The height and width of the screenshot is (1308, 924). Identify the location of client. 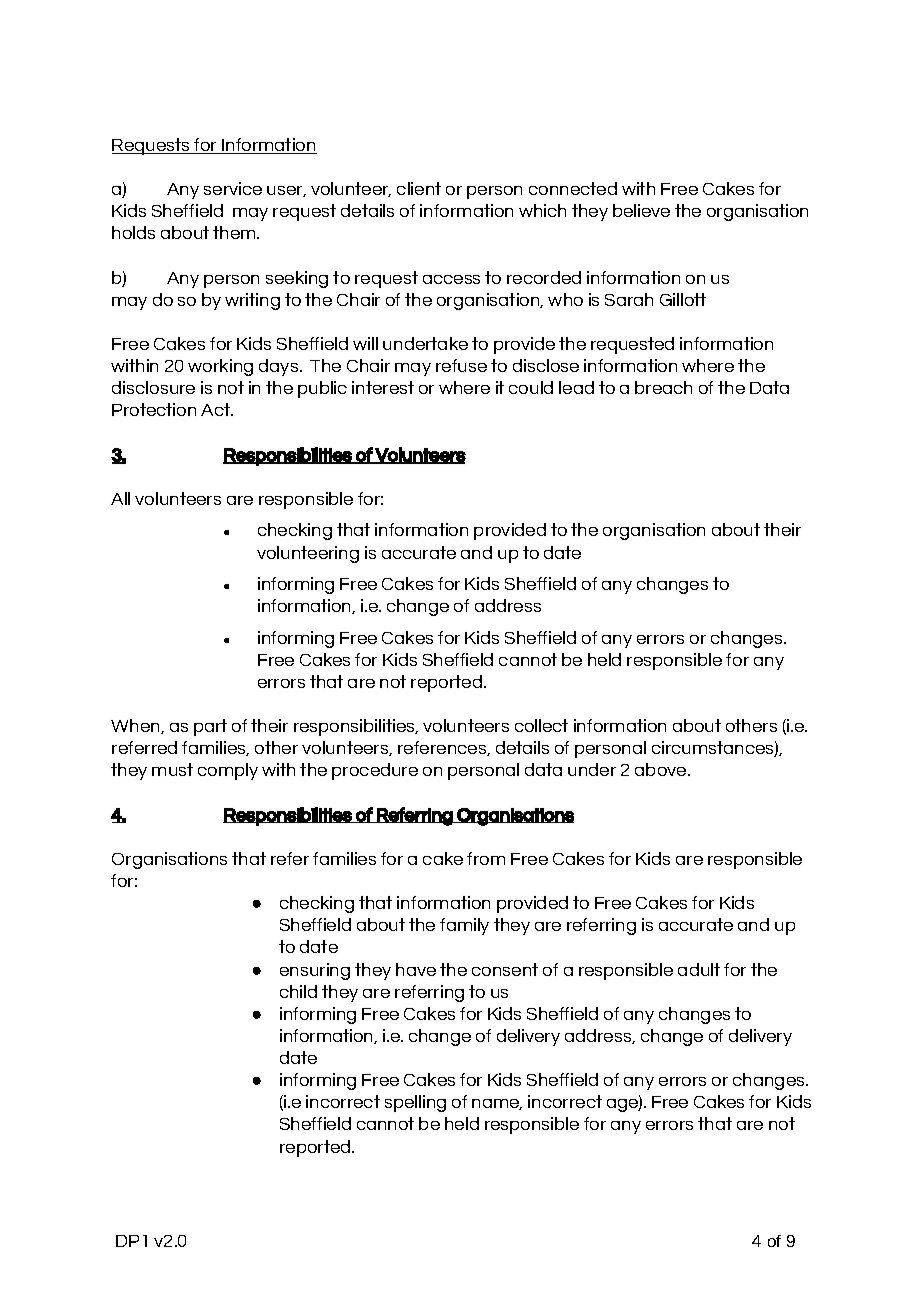
(419, 188).
